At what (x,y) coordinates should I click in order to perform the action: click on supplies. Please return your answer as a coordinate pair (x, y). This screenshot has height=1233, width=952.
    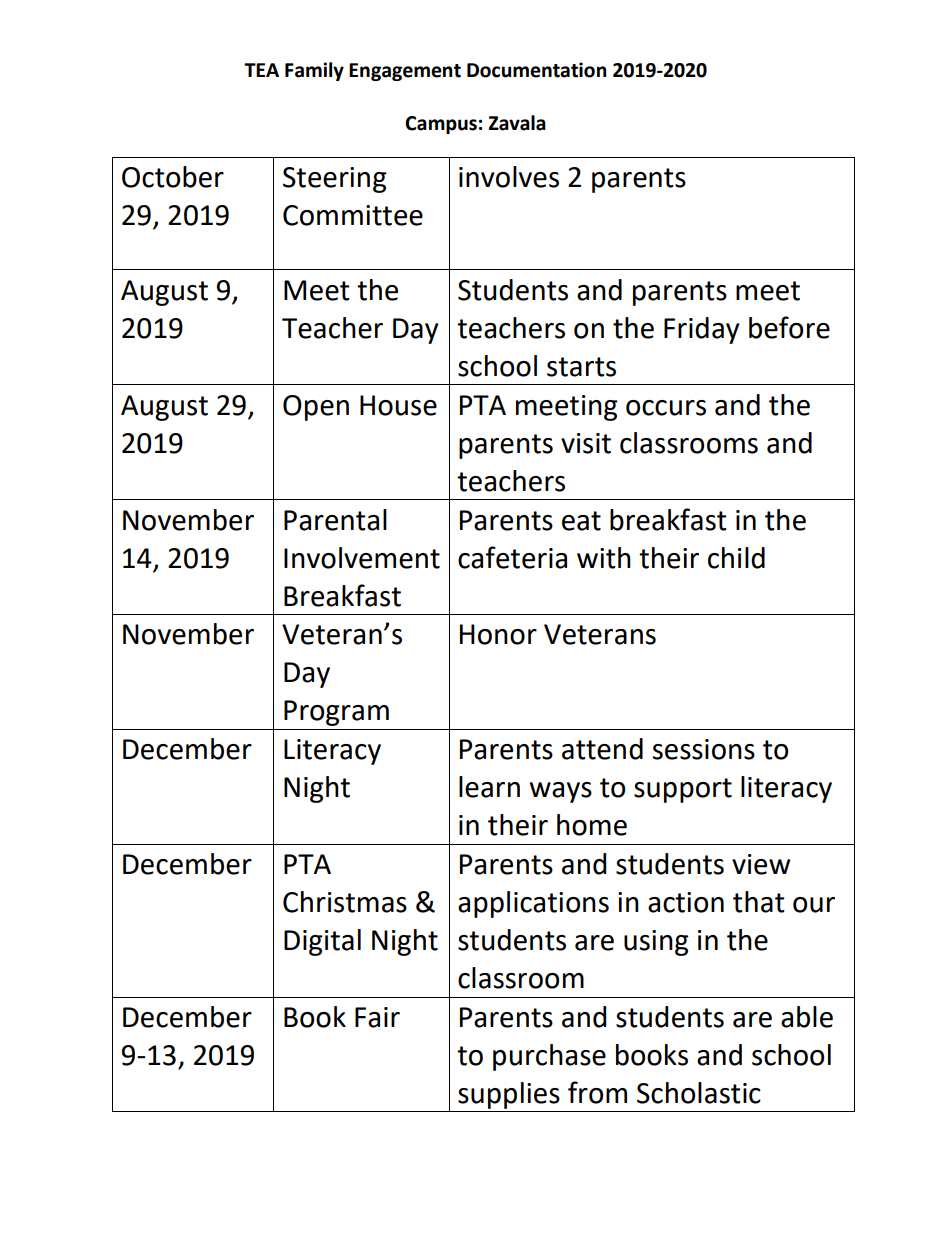
    Looking at the image, I should click on (509, 1095).
